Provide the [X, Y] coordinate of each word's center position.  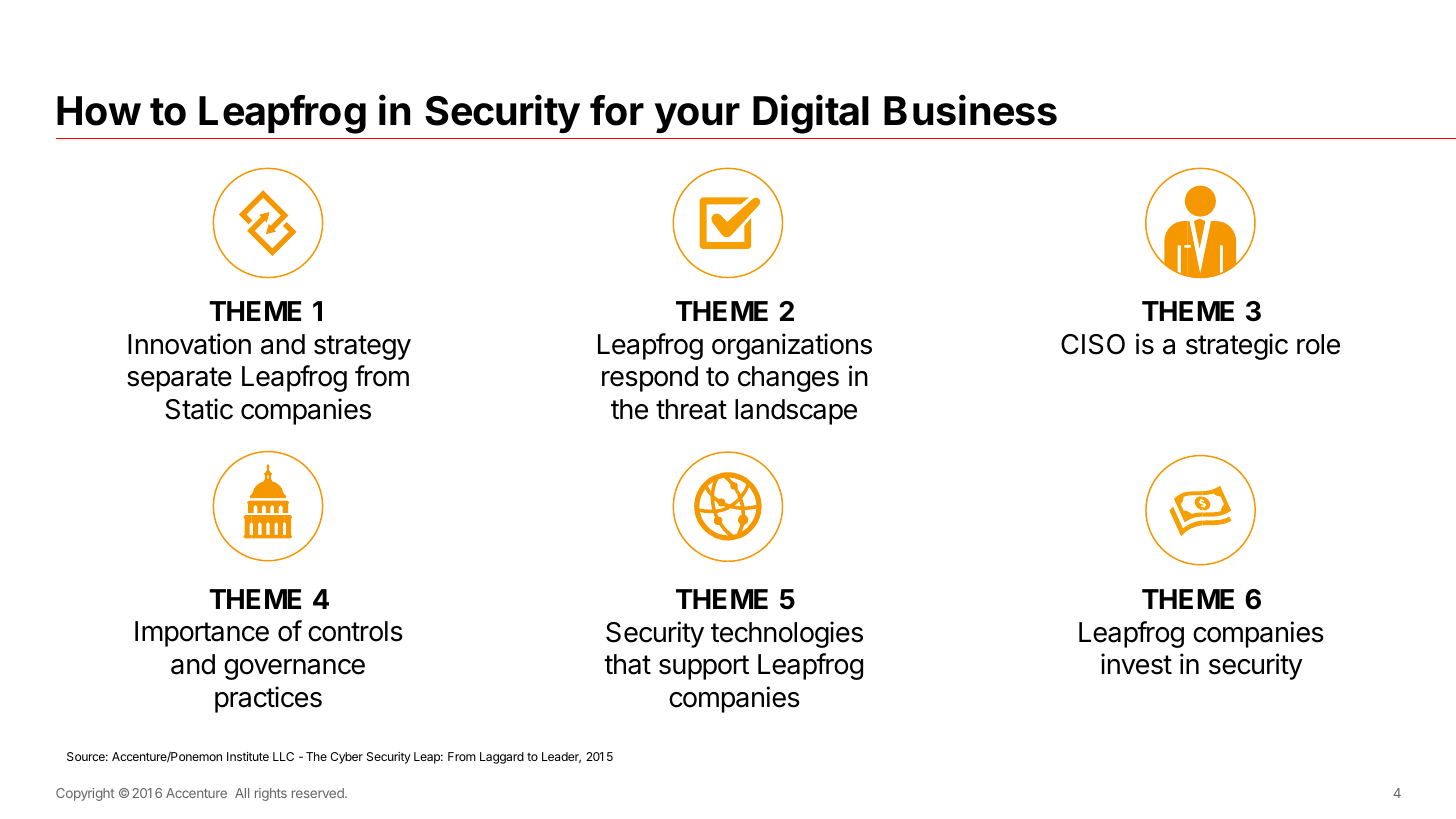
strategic [1237, 346]
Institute [248, 756]
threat [691, 409]
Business [970, 110]
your [697, 118]
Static [199, 409]
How [99, 111]
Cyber [346, 758]
